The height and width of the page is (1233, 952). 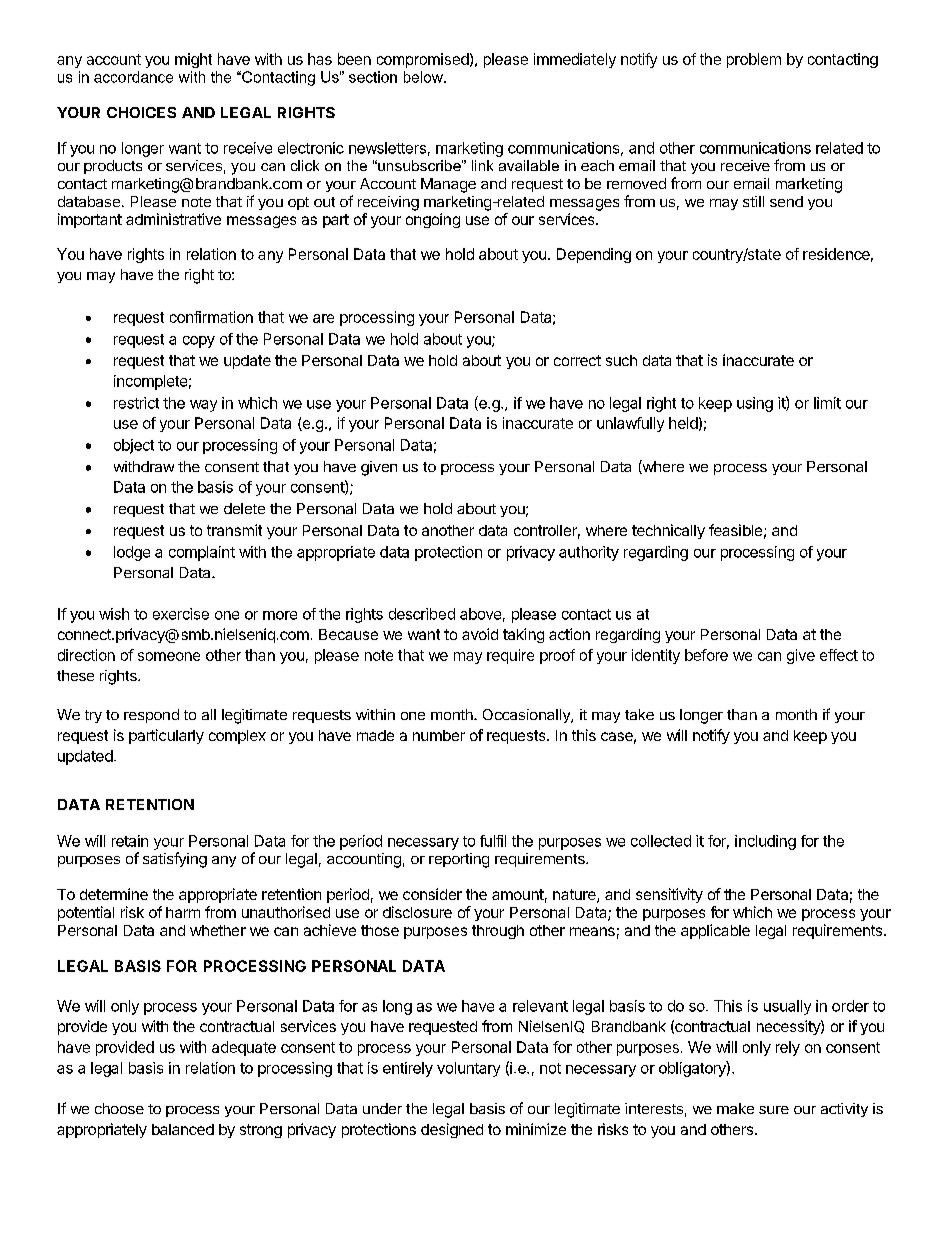 I want to click on below, so click(x=424, y=77).
